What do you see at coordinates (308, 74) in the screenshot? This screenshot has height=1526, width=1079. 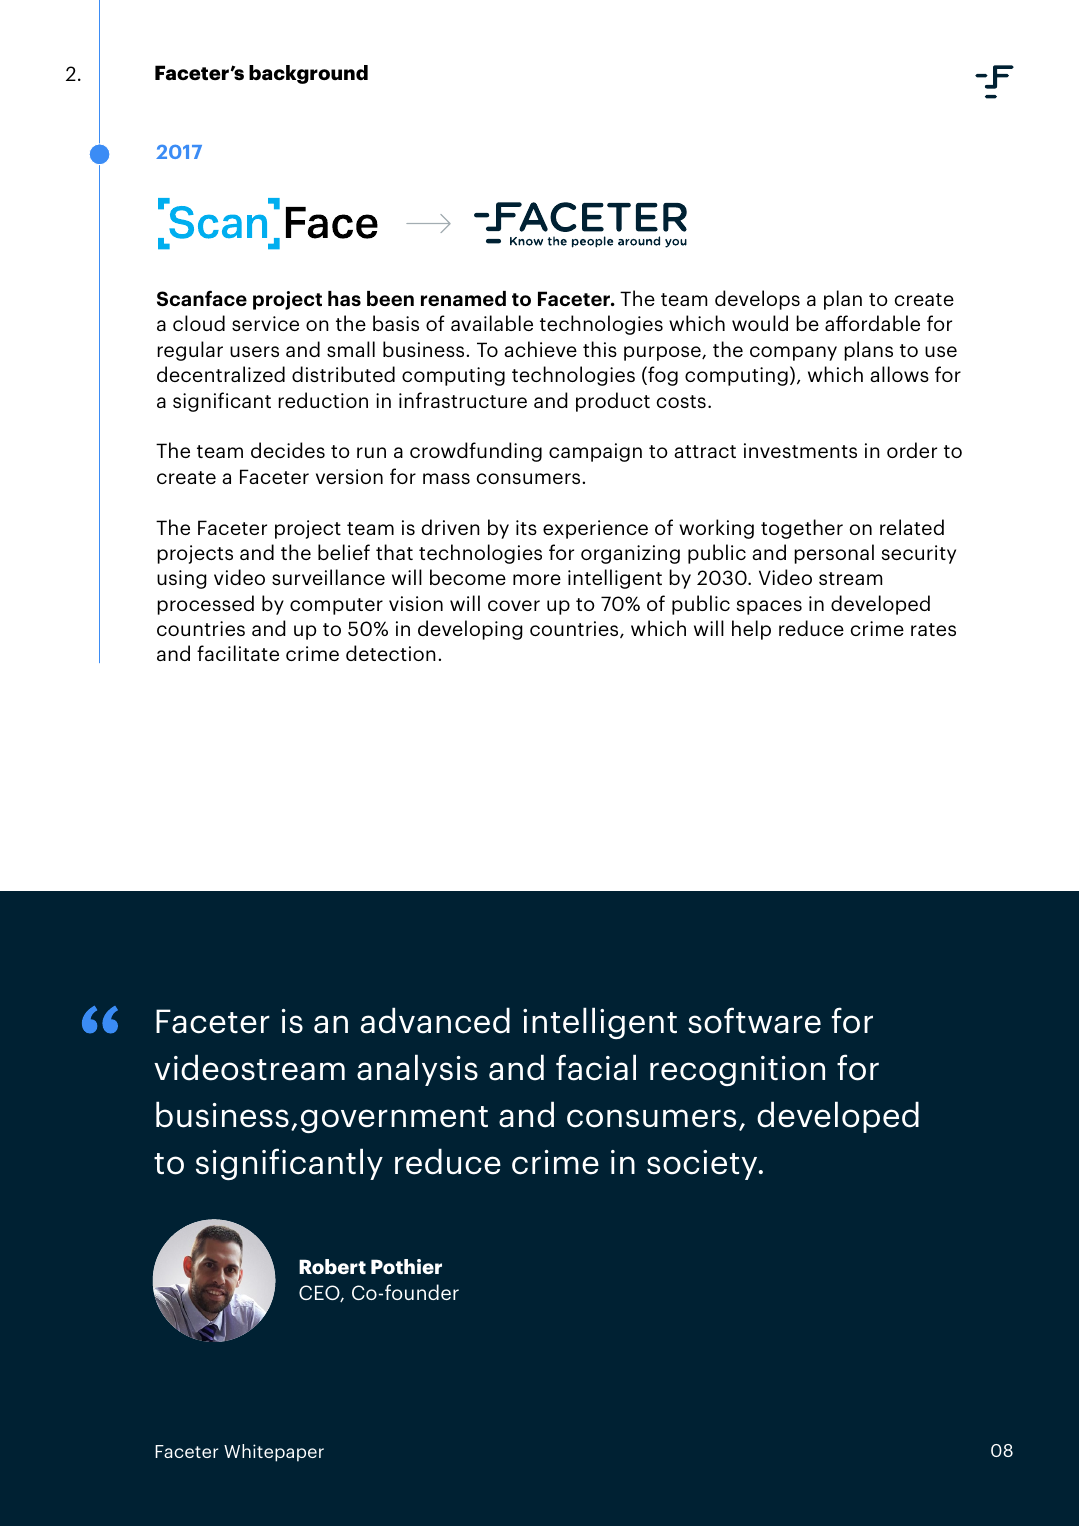 I see `background` at bounding box center [308, 74].
